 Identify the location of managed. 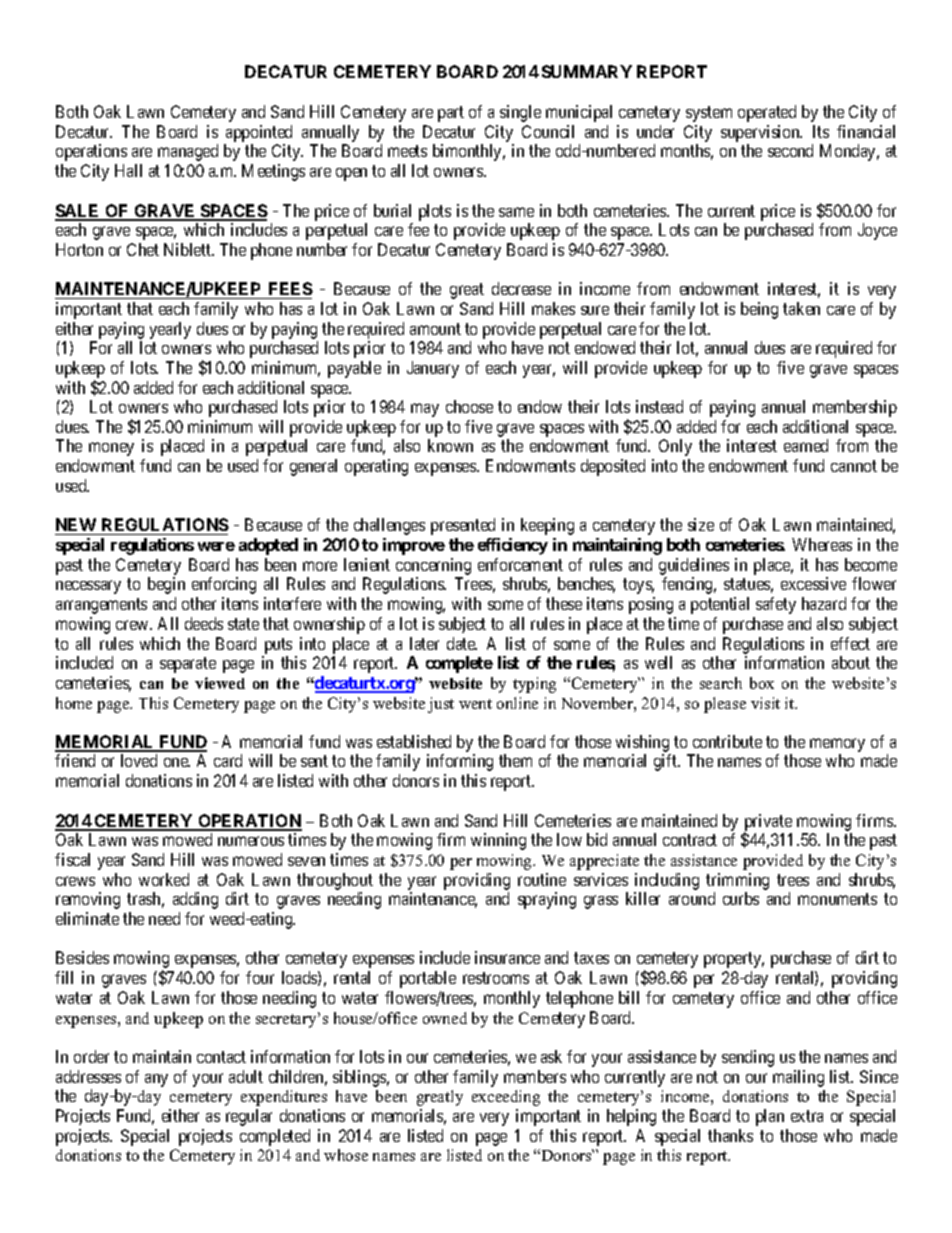
(188, 152).
